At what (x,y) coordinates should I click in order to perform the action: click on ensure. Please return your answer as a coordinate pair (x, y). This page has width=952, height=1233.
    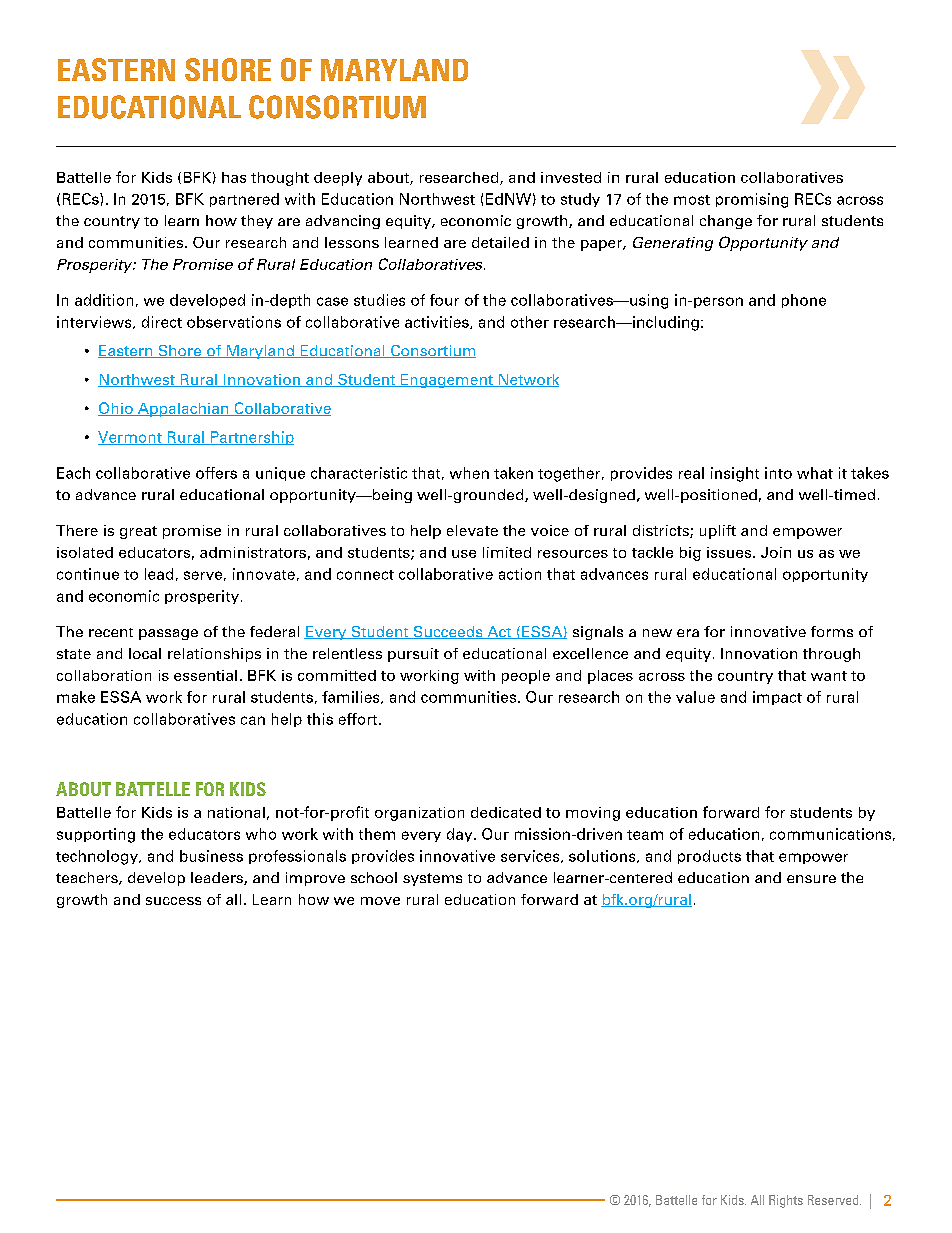
    Looking at the image, I should click on (811, 879).
